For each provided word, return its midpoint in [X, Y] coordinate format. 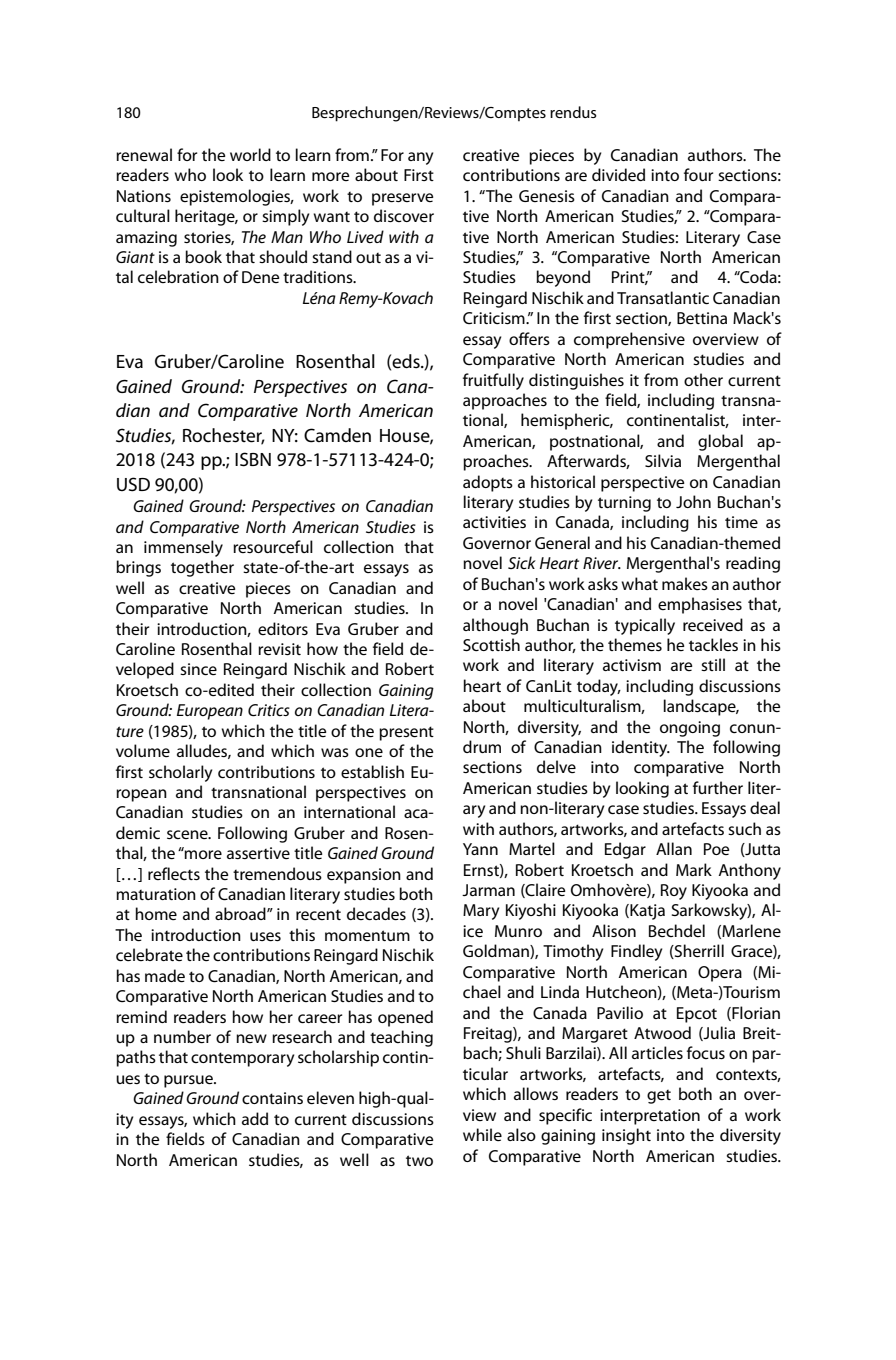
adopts [488, 483]
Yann [480, 849]
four [698, 174]
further [718, 787]
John [693, 501]
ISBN [253, 459]
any [420, 158]
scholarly [180, 773]
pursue [189, 1081]
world [250, 154]
